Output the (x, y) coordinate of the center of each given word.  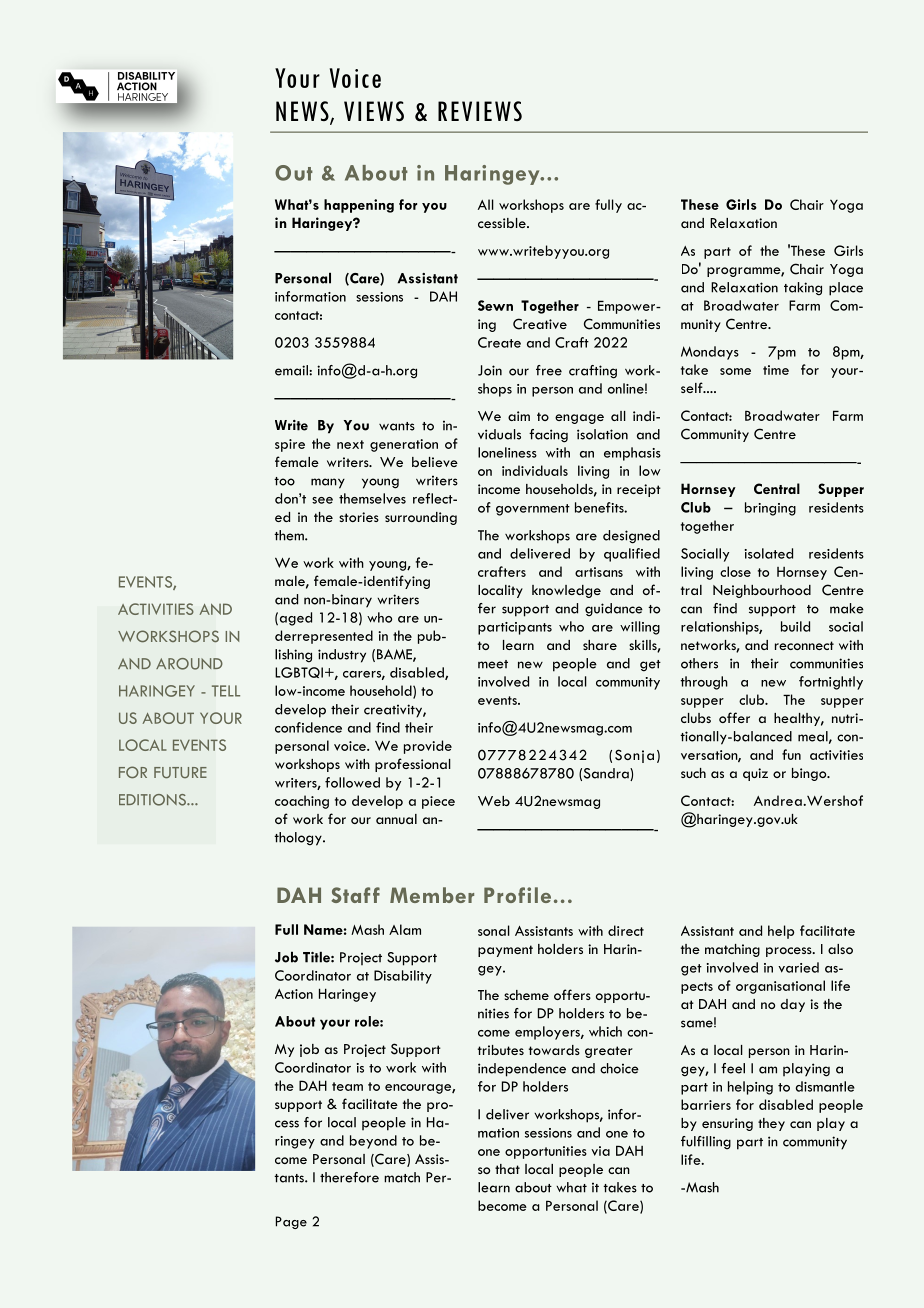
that (507, 1169)
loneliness (507, 452)
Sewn (495, 305)
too (284, 481)
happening (359, 206)
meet (493, 664)
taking (803, 289)
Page (291, 1222)
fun (791, 754)
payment (505, 951)
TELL (226, 691)
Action (294, 994)
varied (798, 967)
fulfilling (706, 1143)
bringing (770, 509)
